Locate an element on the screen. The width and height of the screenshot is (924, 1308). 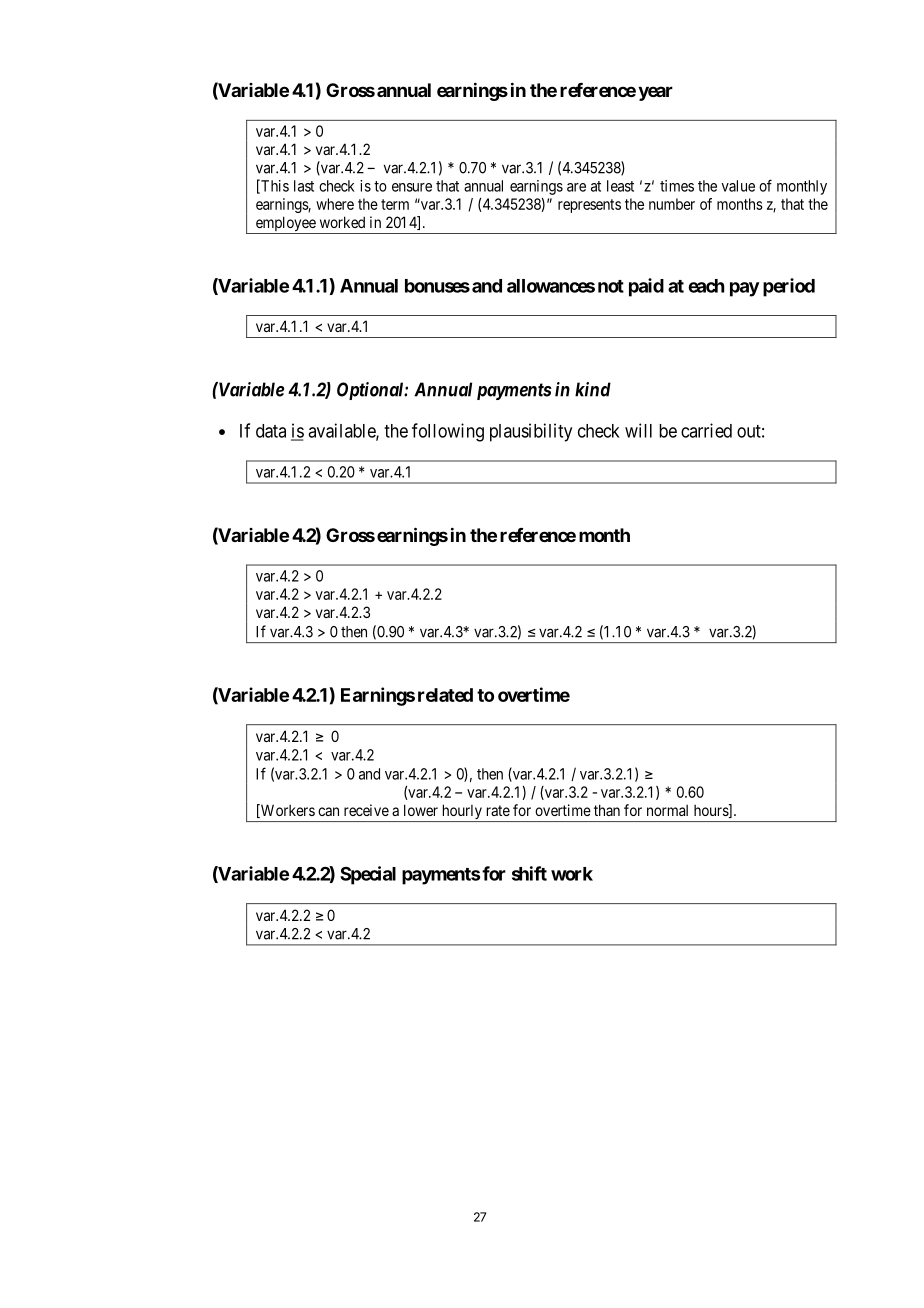
are is located at coordinates (576, 187).
